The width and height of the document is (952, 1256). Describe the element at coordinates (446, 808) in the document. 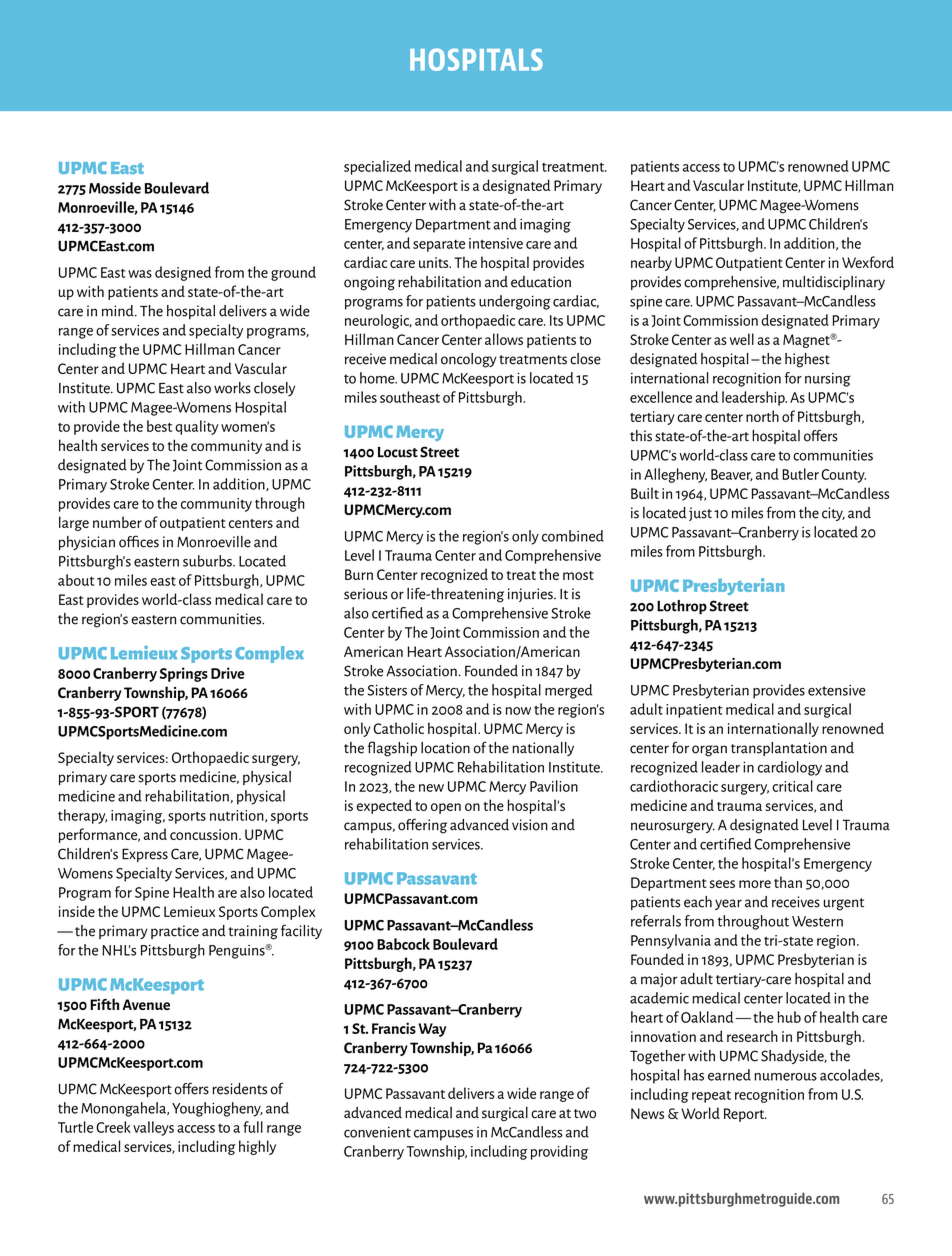

I see `open` at that location.
